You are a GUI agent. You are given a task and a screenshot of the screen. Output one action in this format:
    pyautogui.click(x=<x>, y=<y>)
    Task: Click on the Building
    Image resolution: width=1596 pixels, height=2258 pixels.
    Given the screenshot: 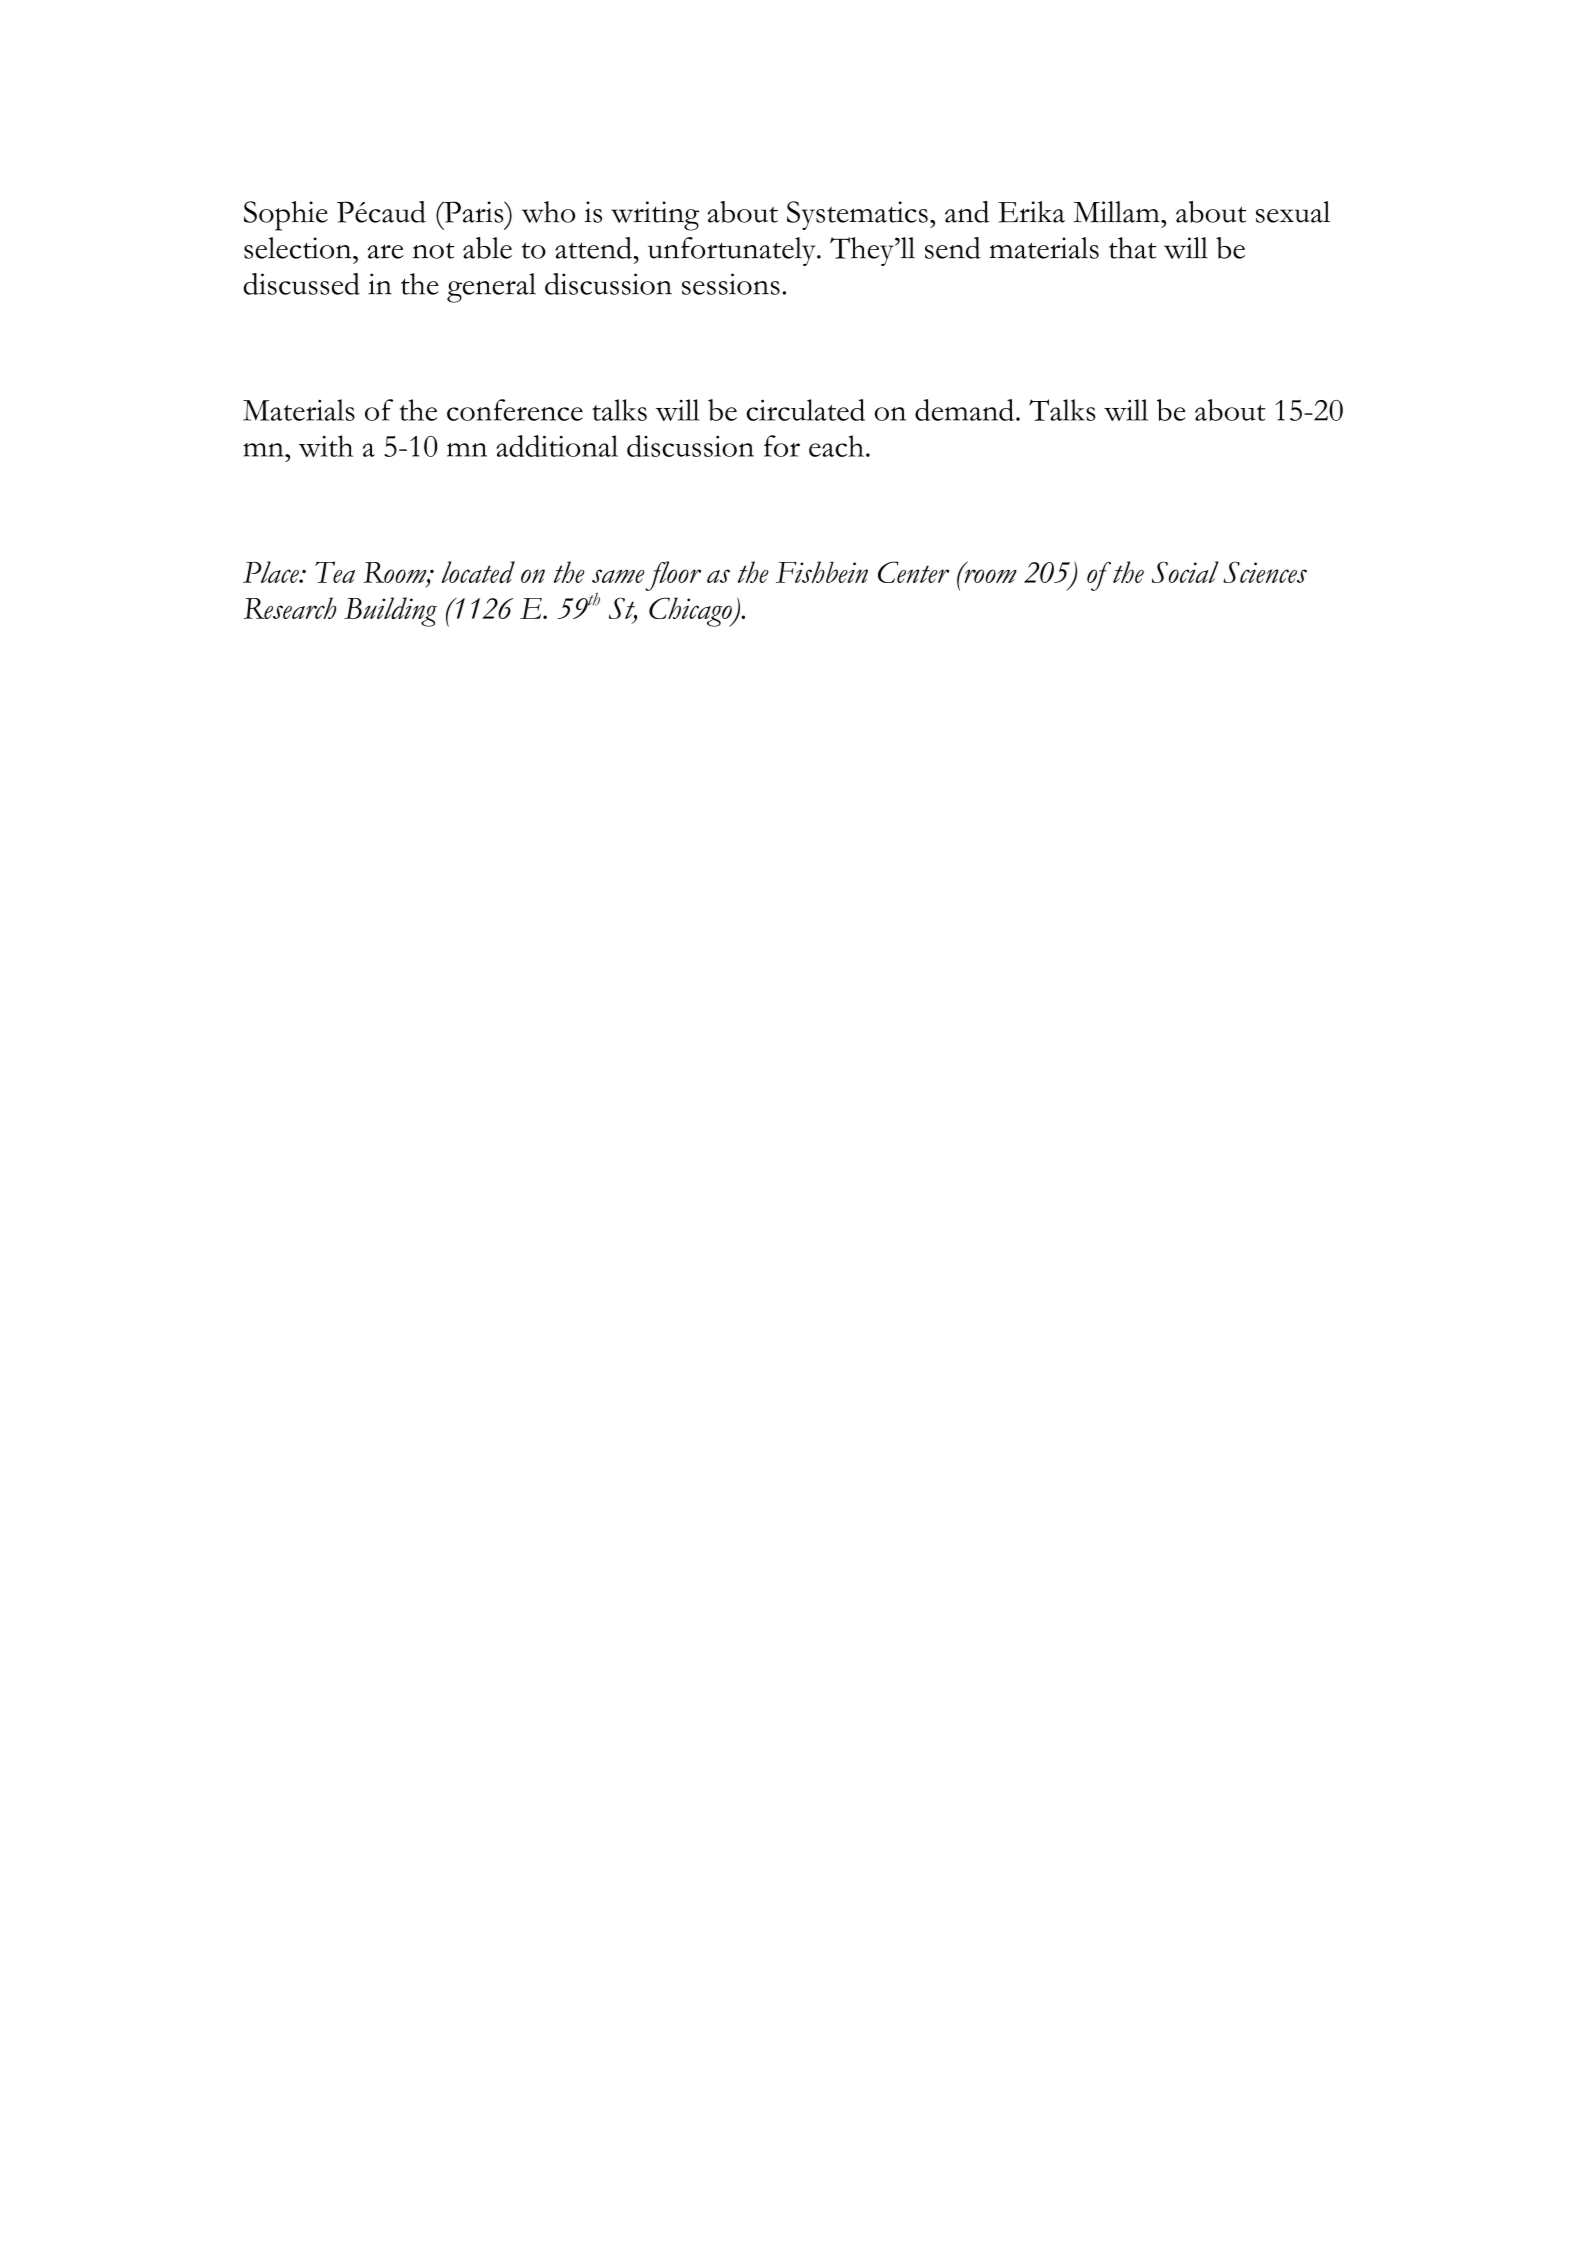 What is the action you would take?
    pyautogui.click(x=390, y=612)
